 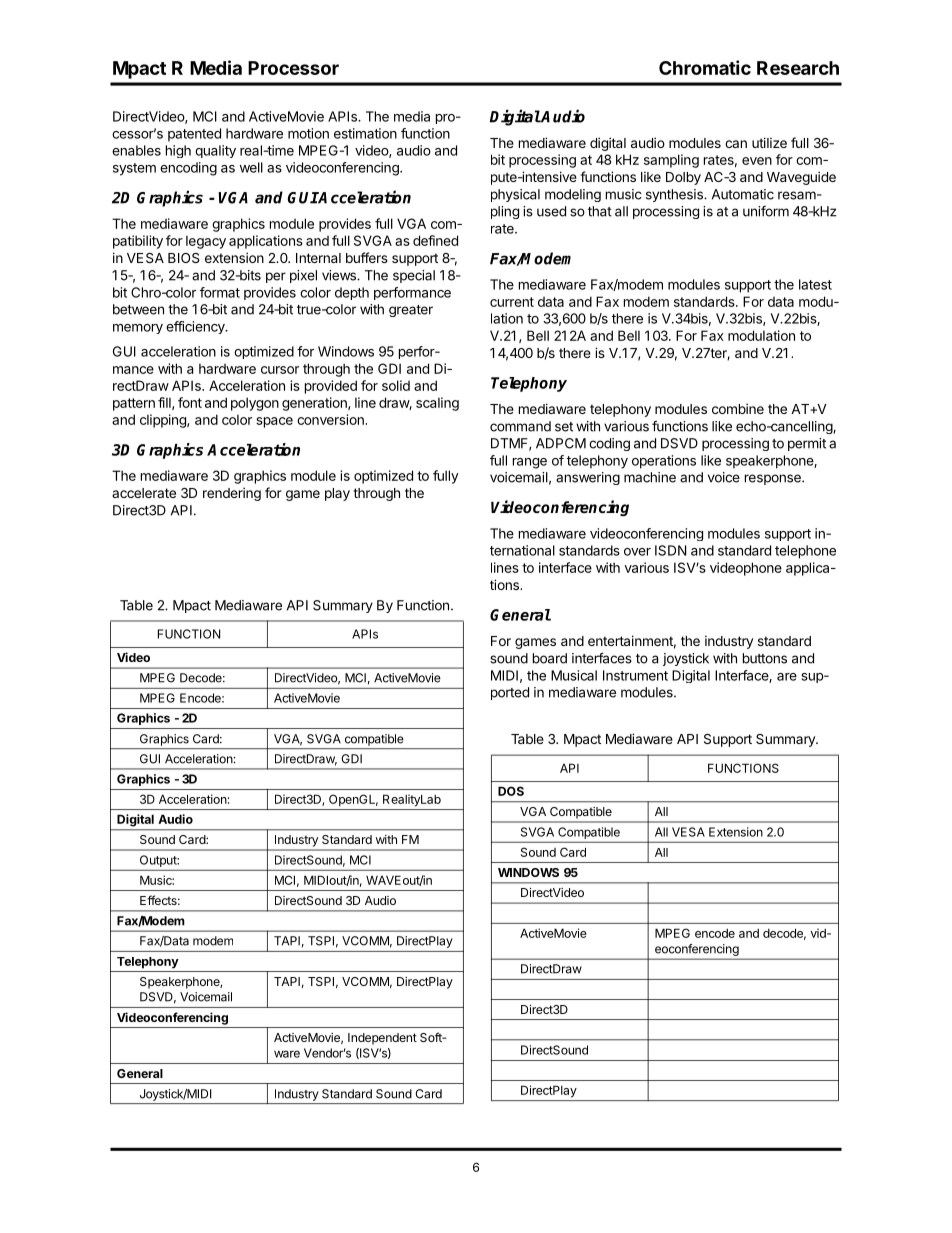 I want to click on current, so click(x=512, y=302).
